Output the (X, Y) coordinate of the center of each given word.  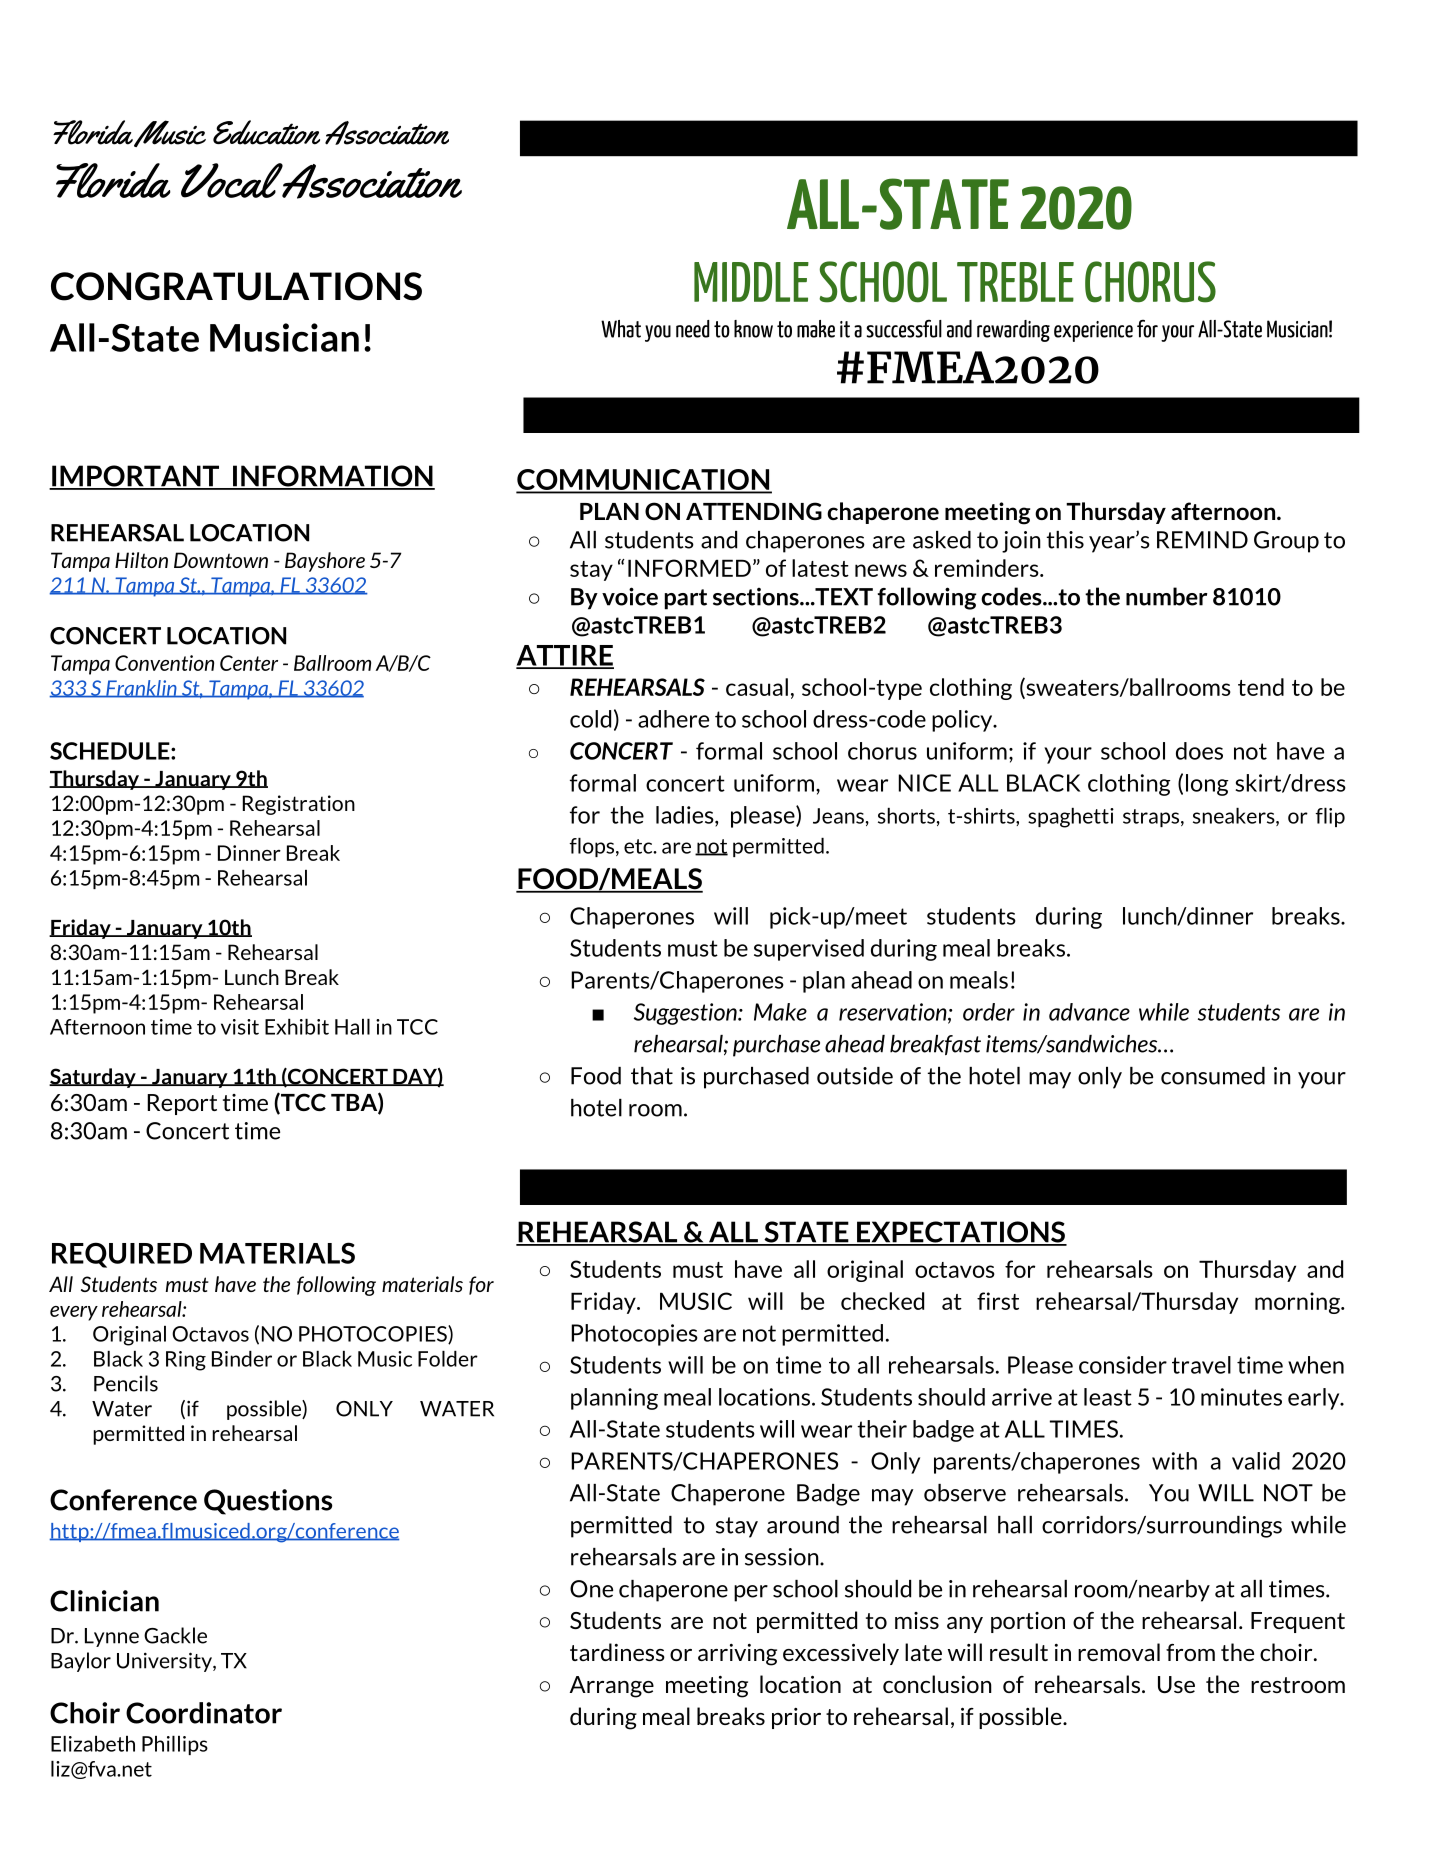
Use (1176, 1684)
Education (266, 132)
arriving (737, 1655)
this (1065, 540)
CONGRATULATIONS (236, 286)
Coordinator (204, 1713)
